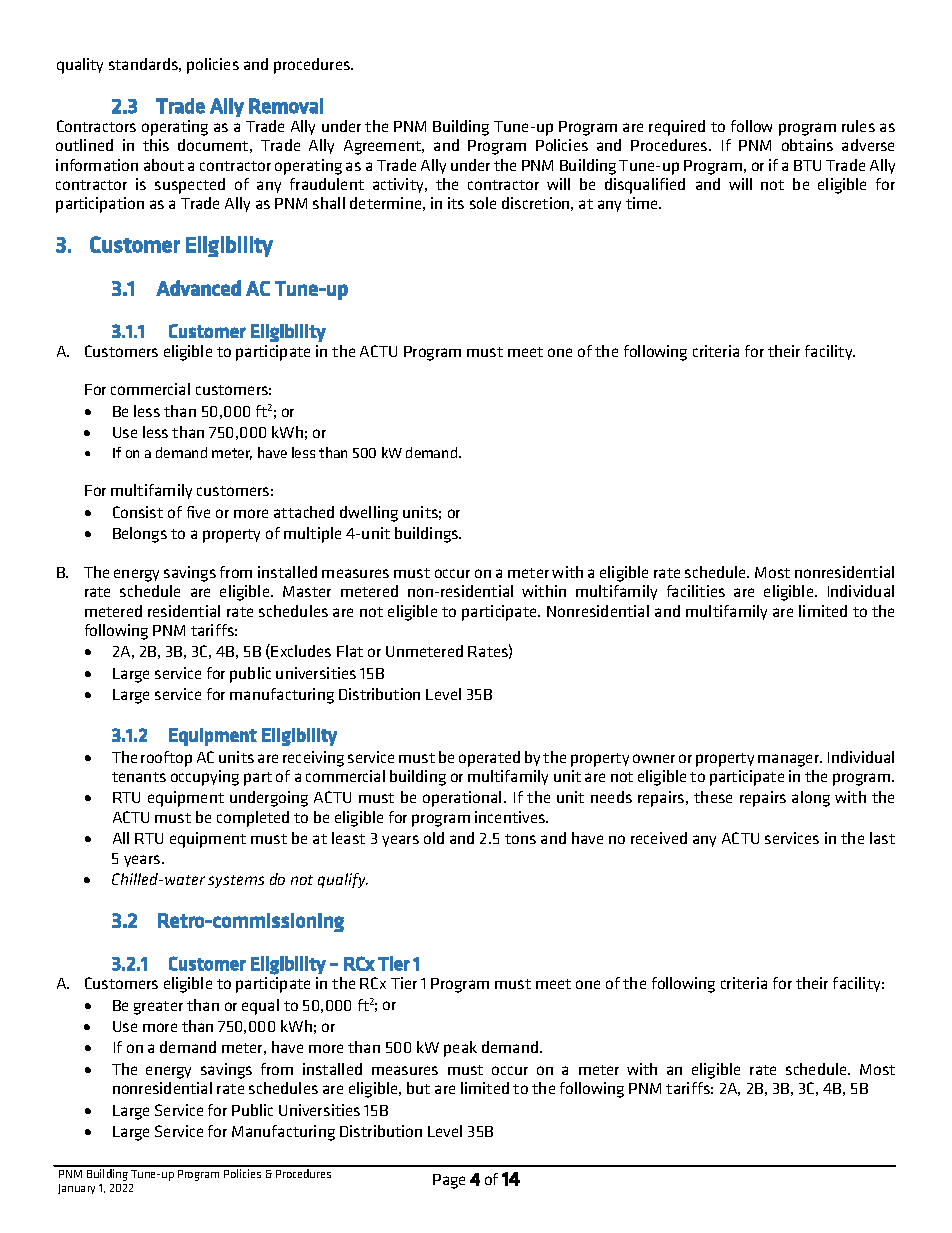  I want to click on time, so click(643, 203).
